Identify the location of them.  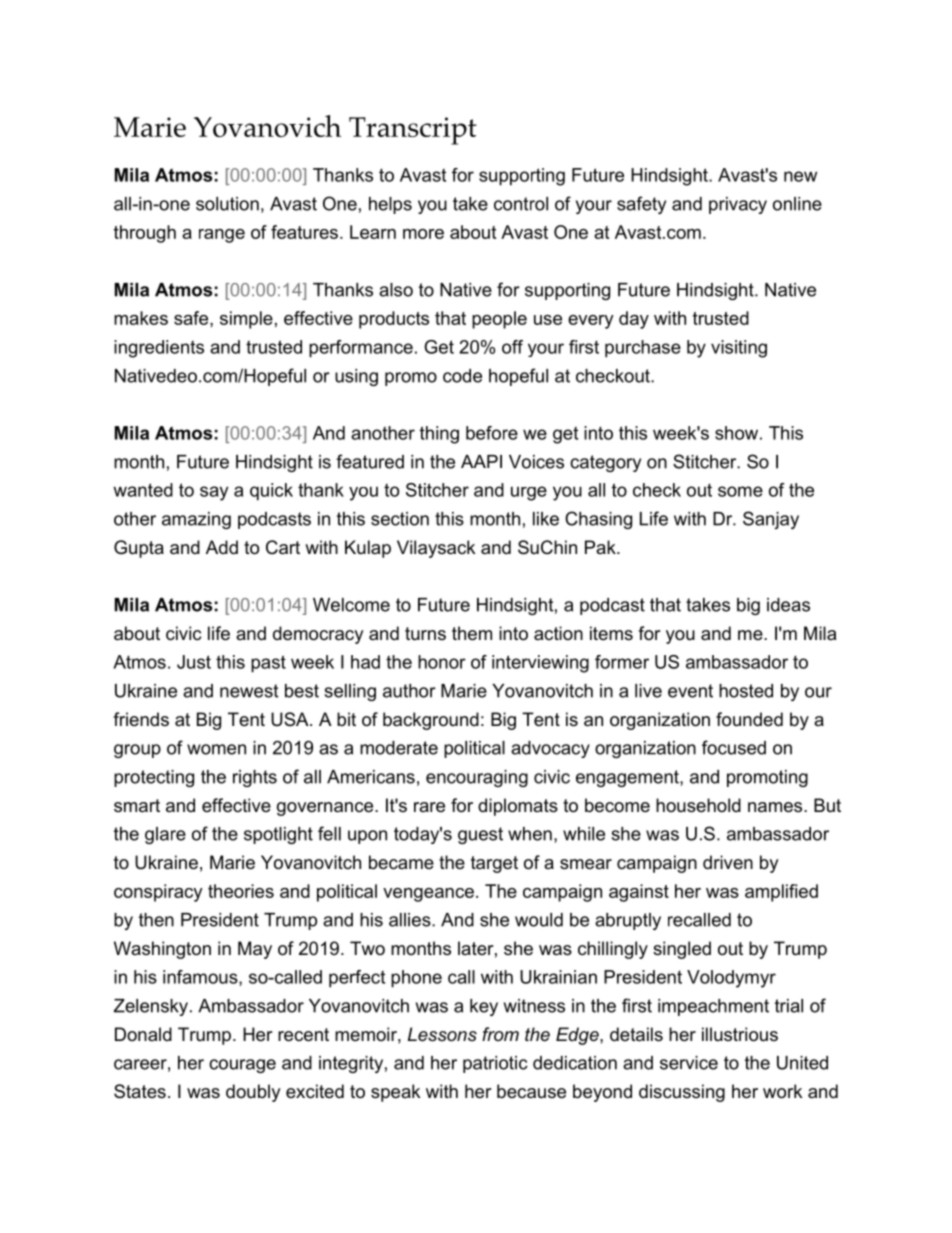
(472, 633).
